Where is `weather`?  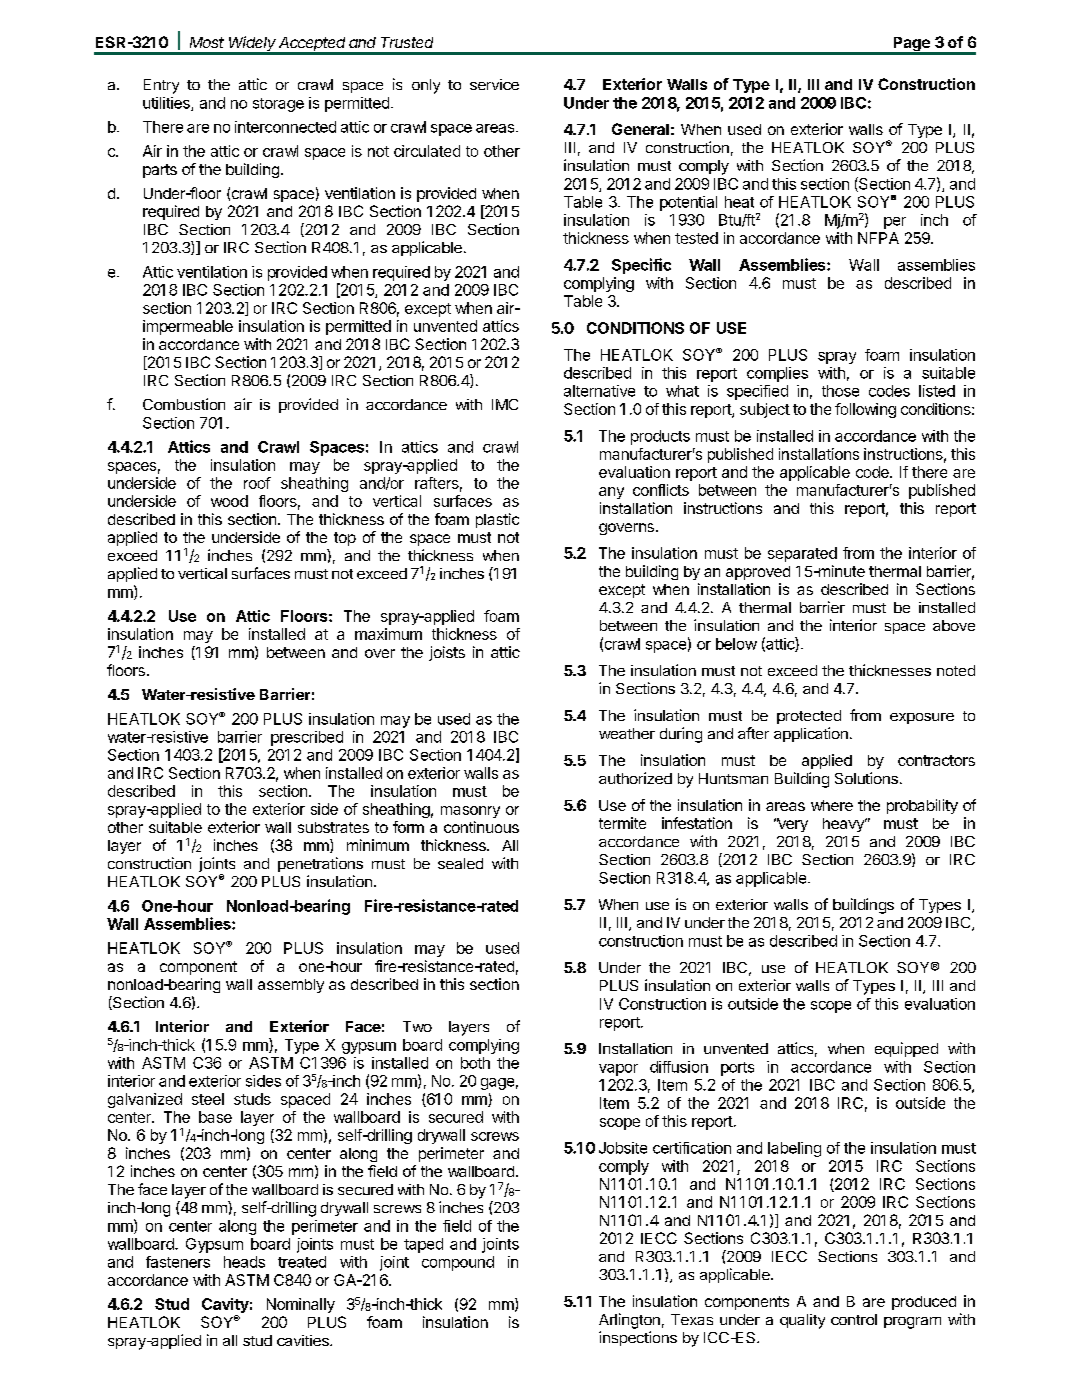 weather is located at coordinates (627, 733).
